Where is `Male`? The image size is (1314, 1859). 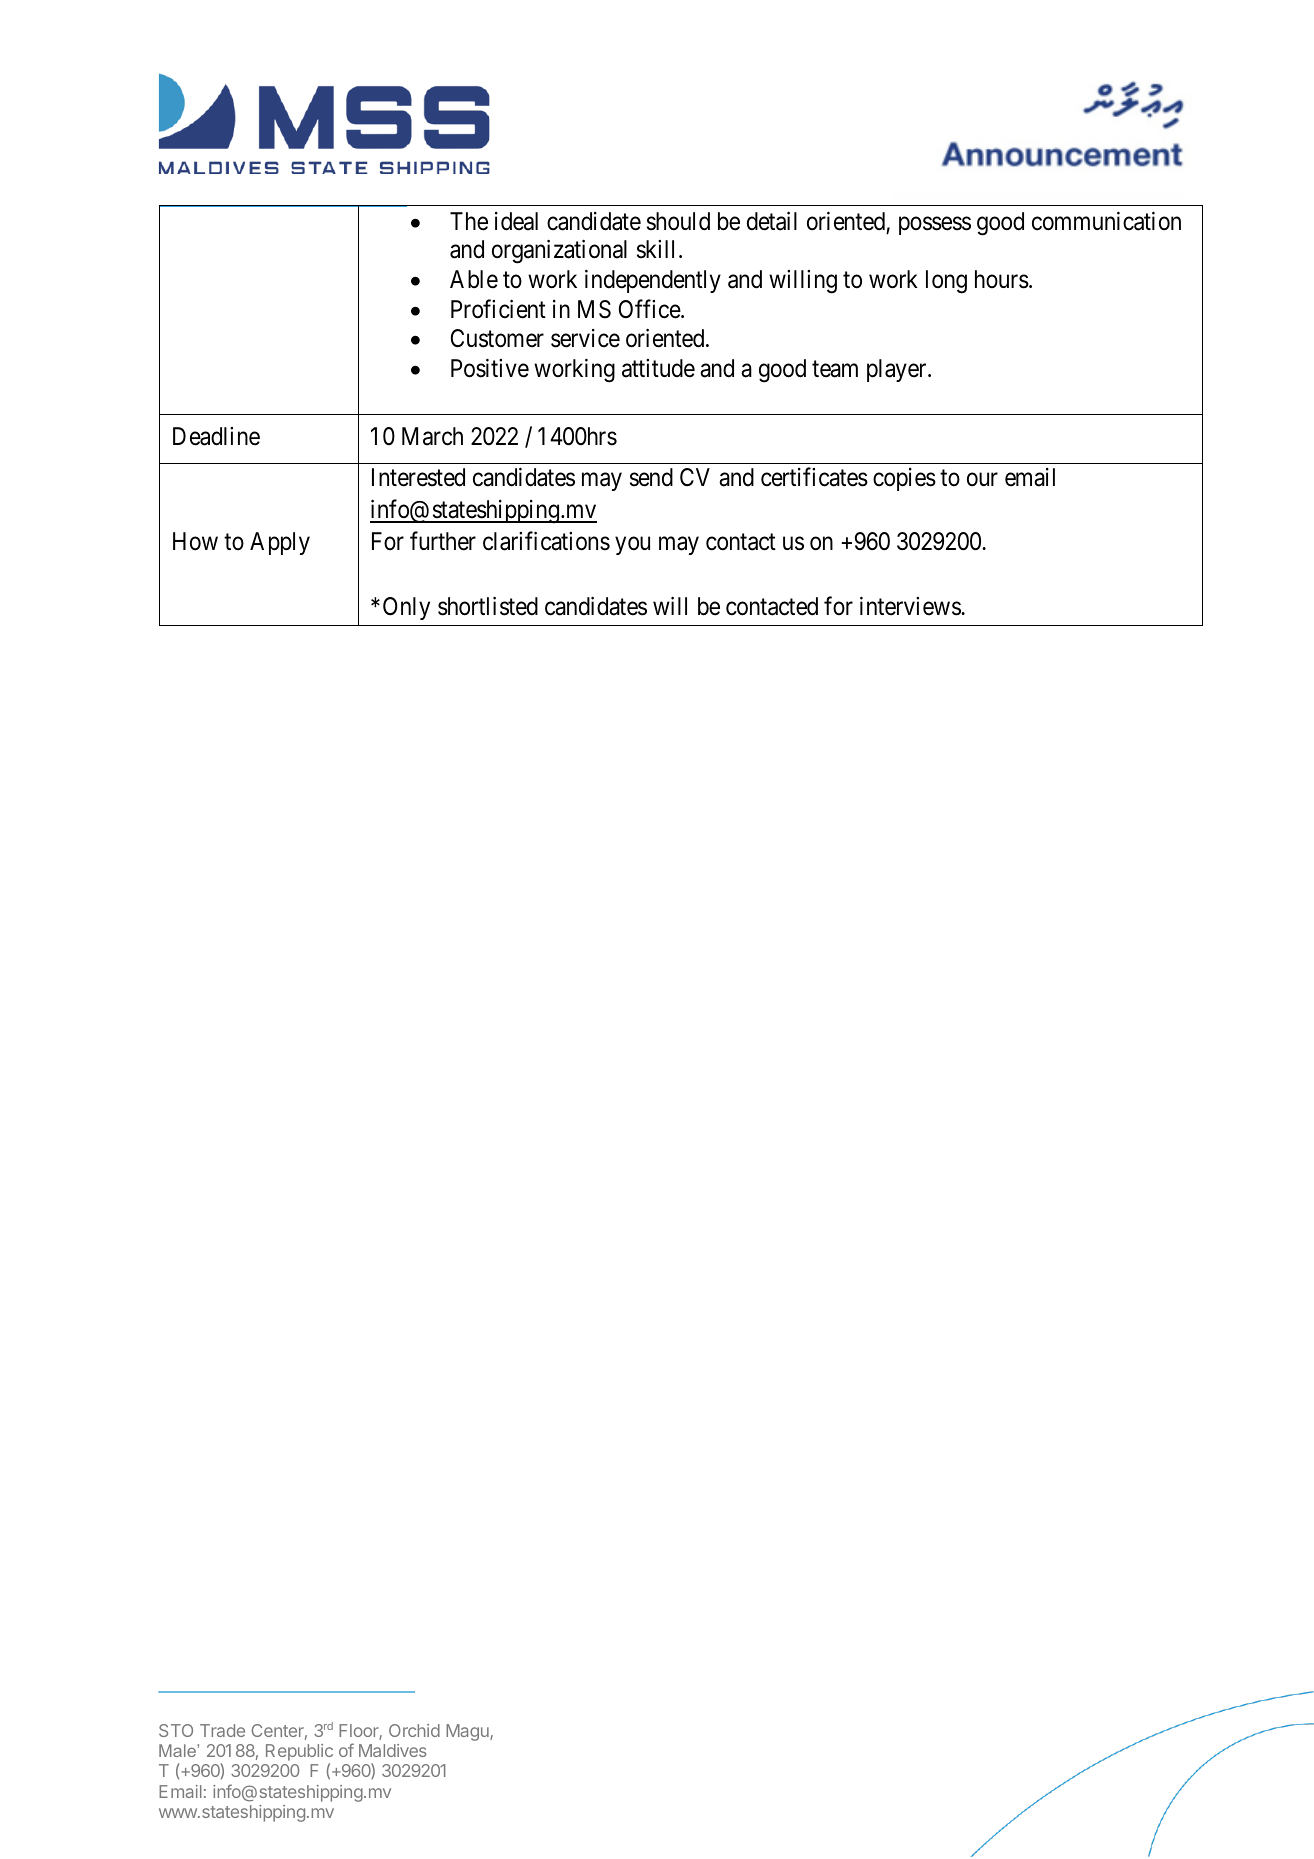 Male is located at coordinates (178, 1750).
